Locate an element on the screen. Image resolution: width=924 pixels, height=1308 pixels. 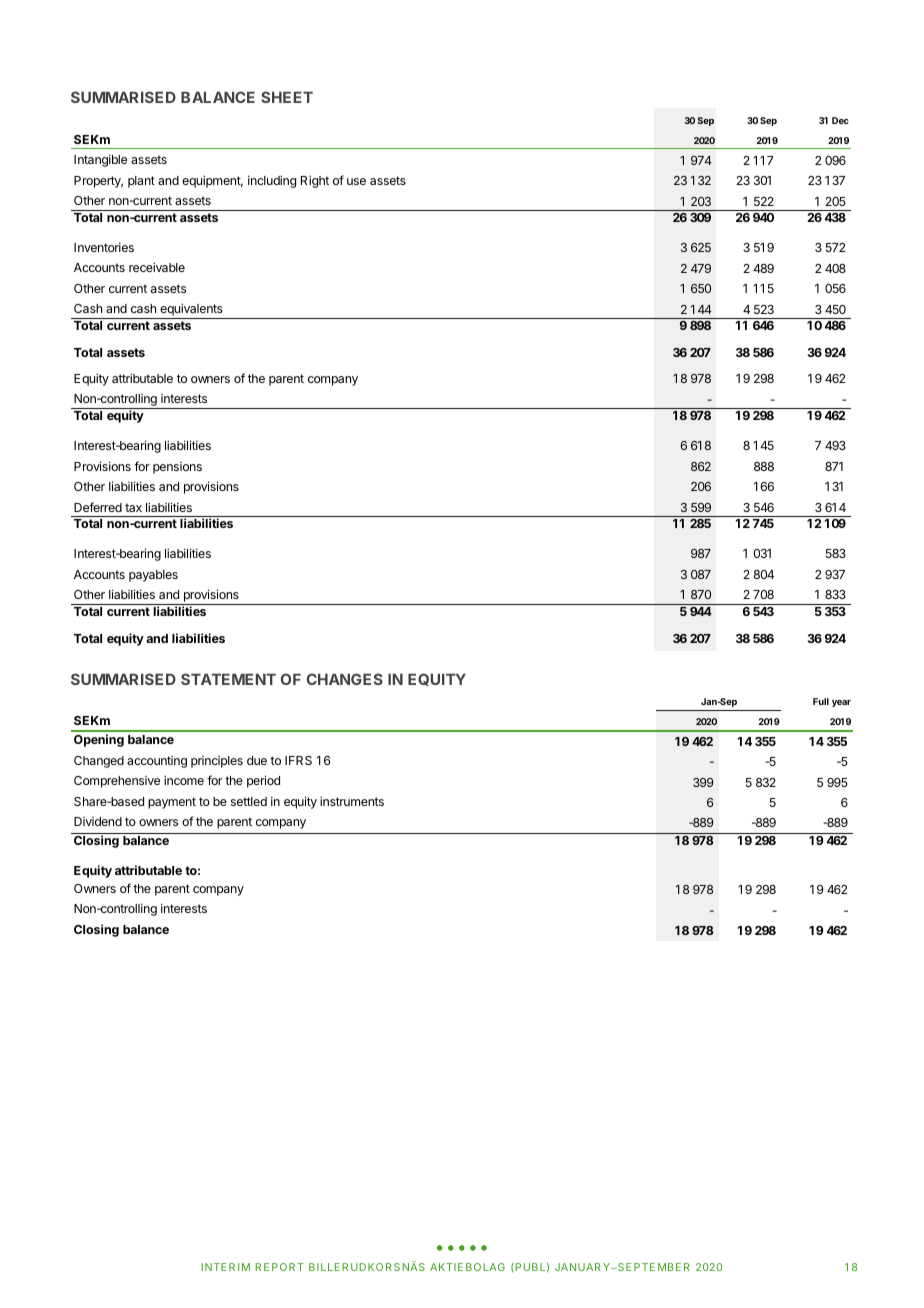
use is located at coordinates (356, 181).
